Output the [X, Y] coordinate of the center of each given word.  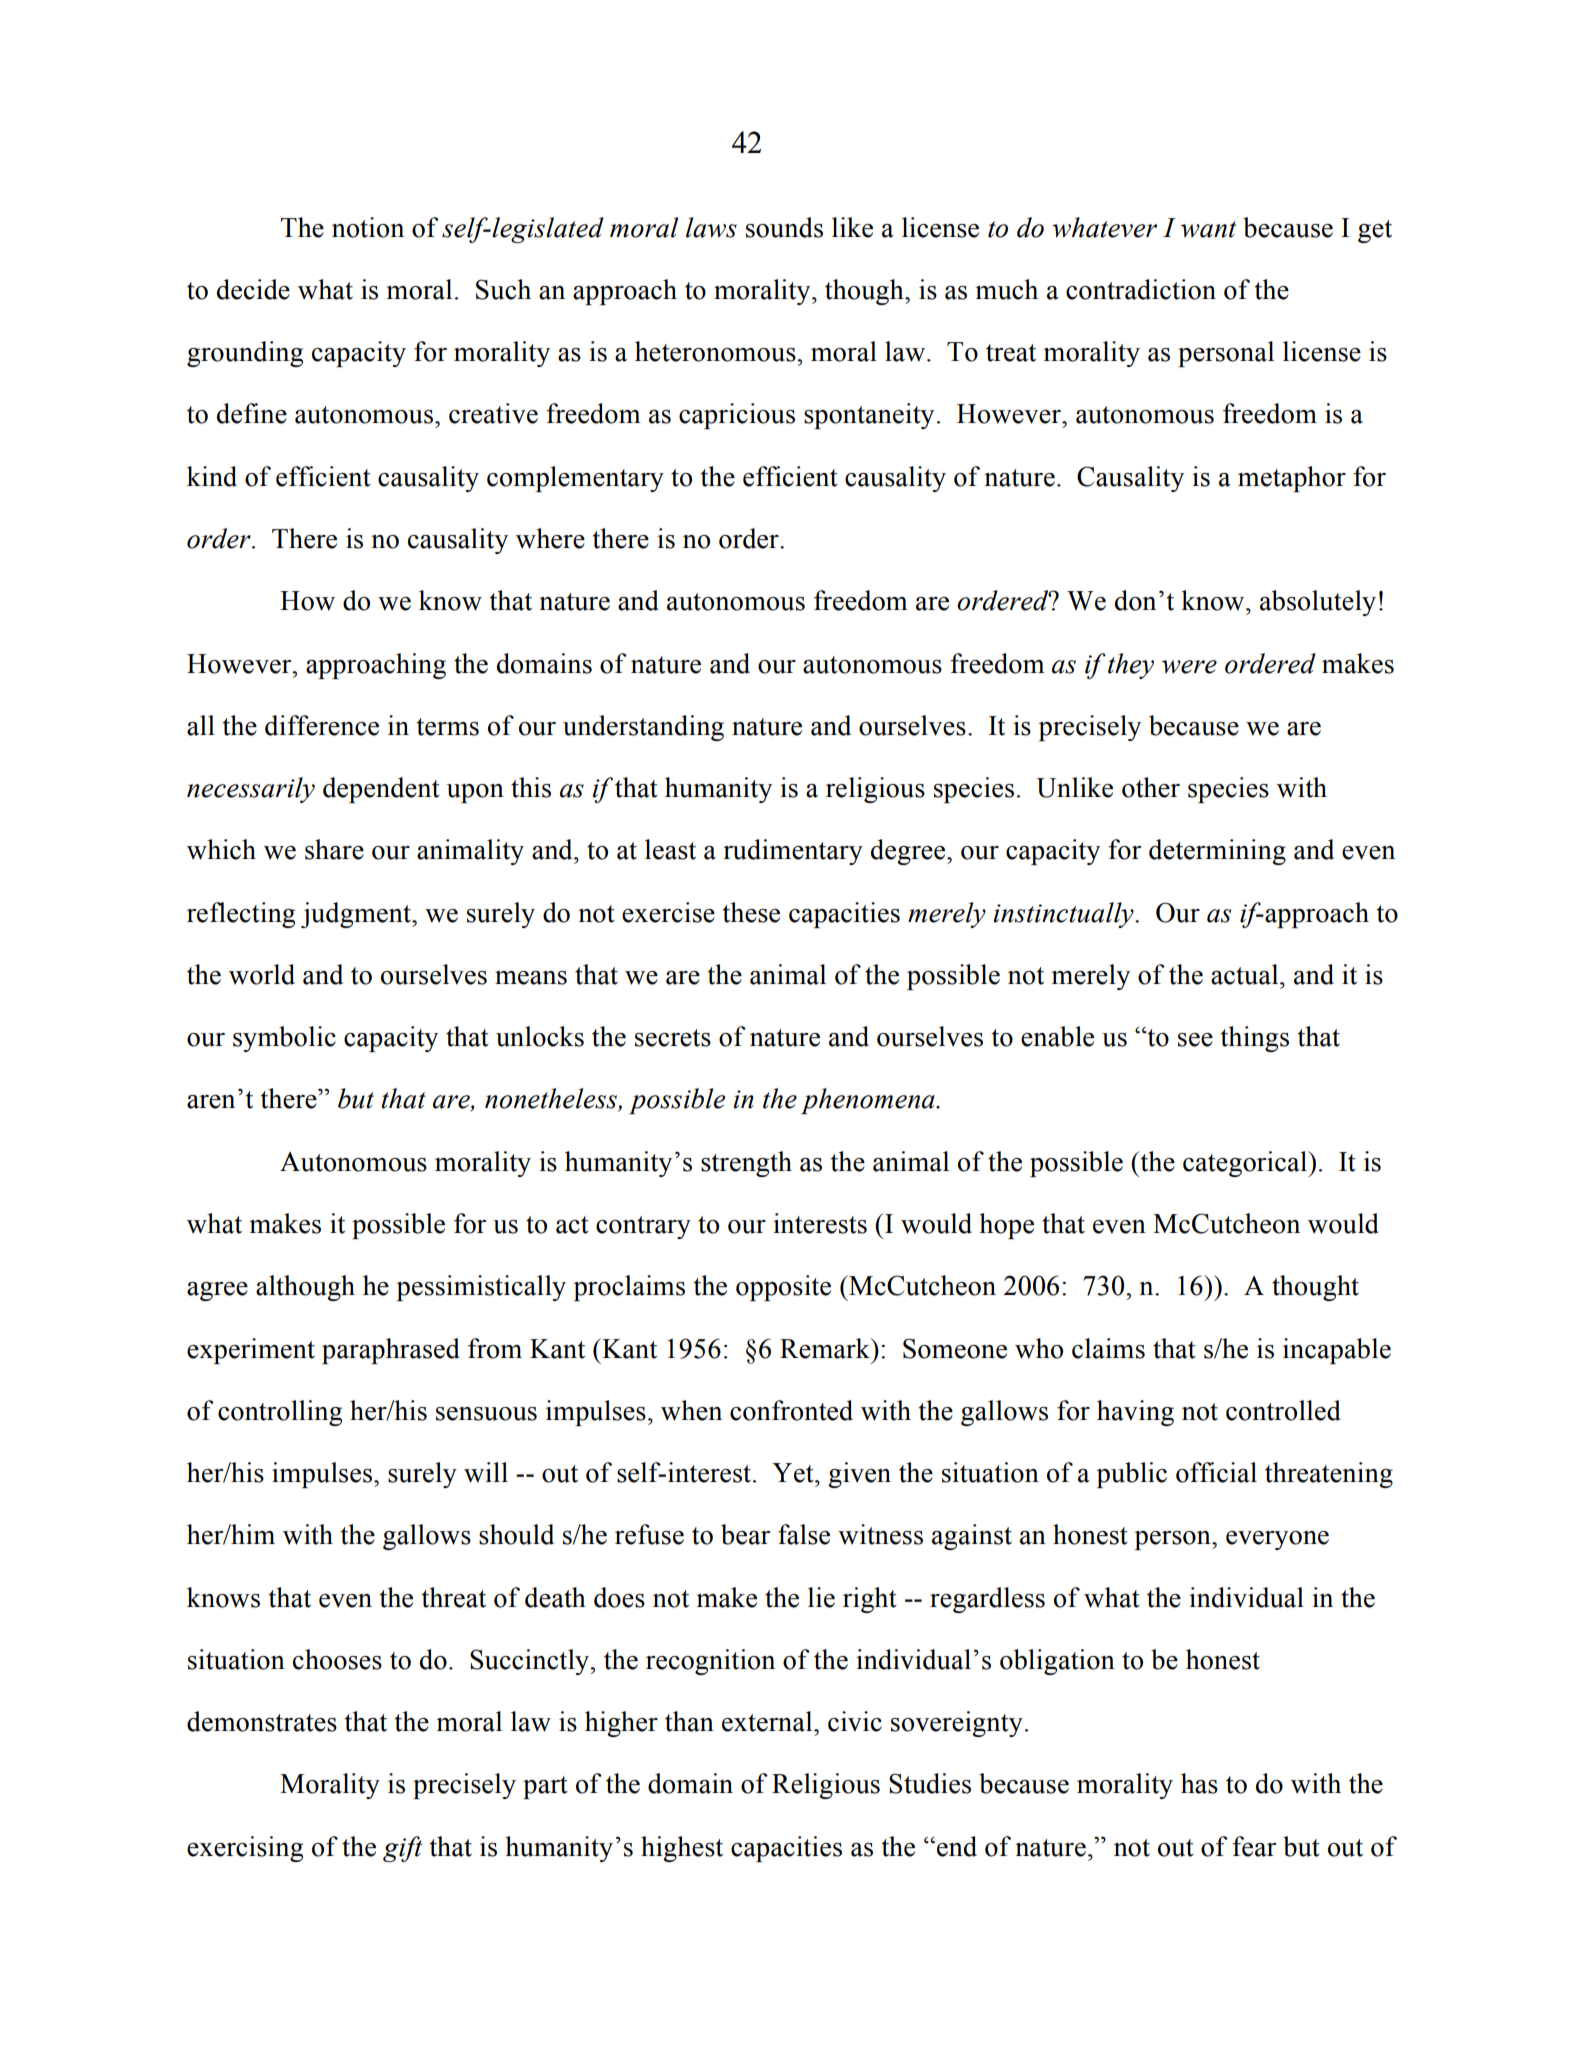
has [1199, 1783]
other [1151, 787]
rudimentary [793, 852]
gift [402, 1849]
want [1208, 229]
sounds [784, 227]
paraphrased [391, 1351]
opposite [783, 1288]
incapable [1337, 1351]
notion [368, 227]
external [768, 1721]
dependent [381, 790]
